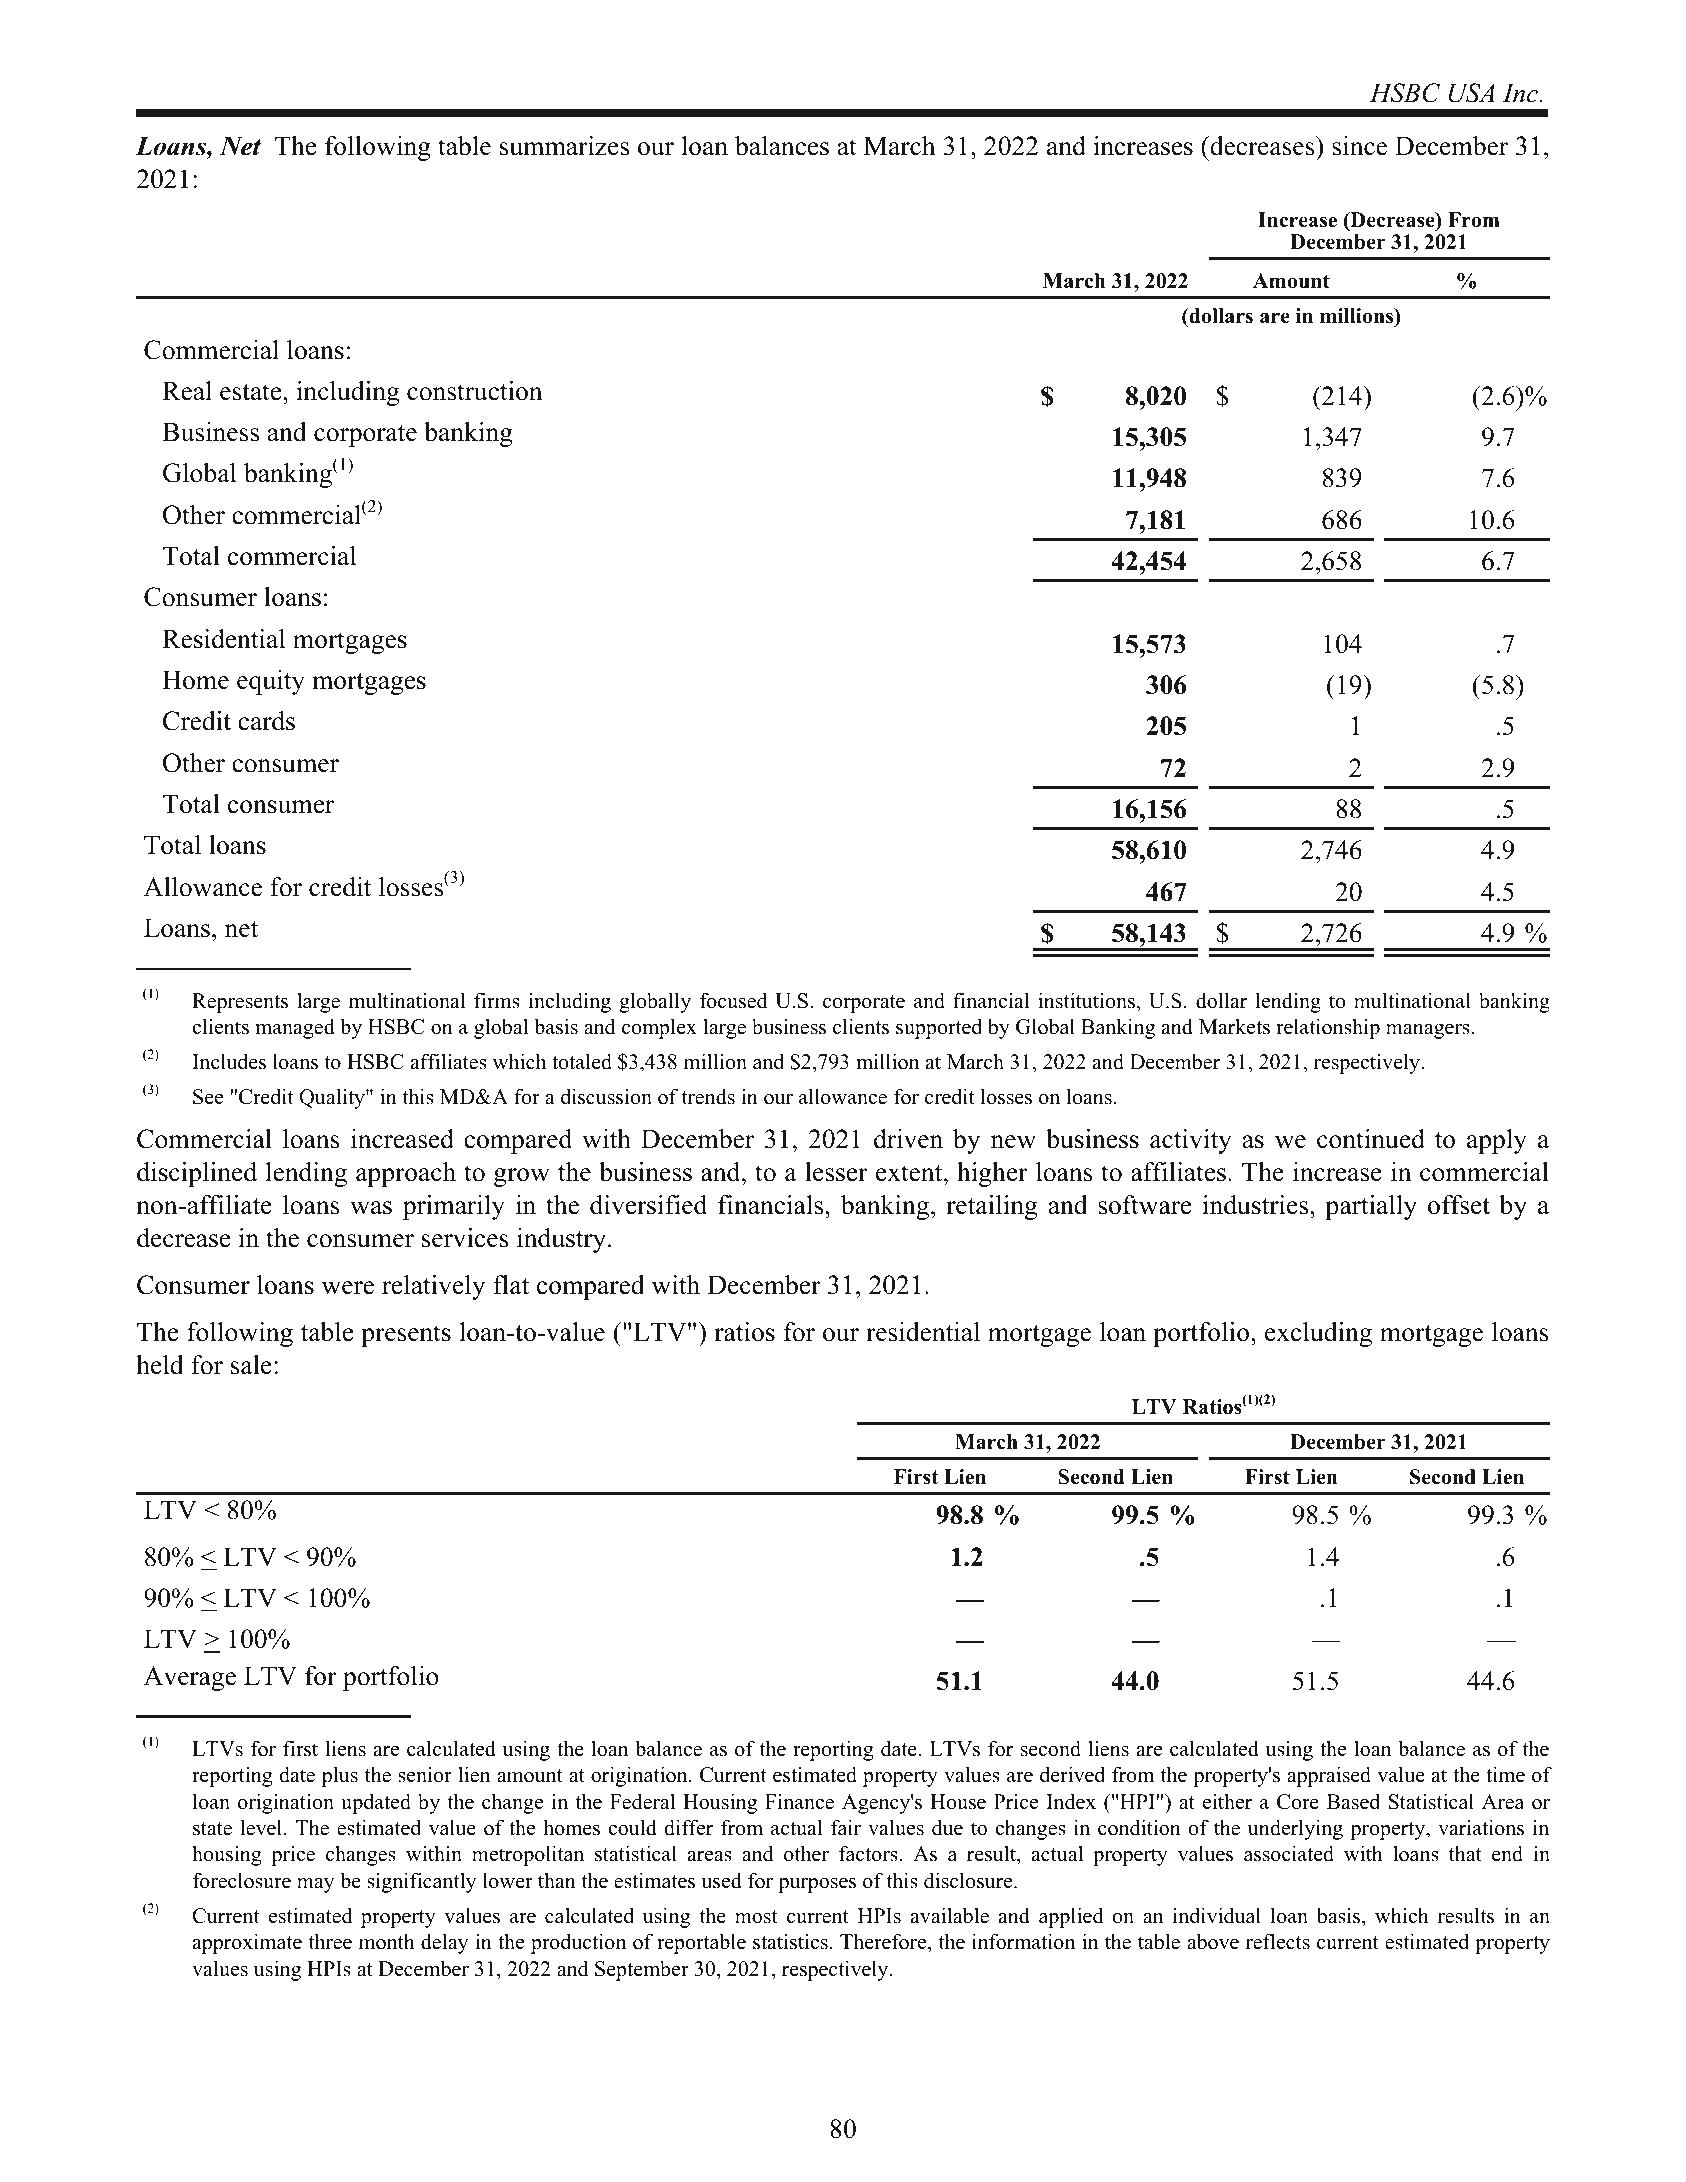  Describe the element at coordinates (1428, 1031) in the image. I see `managers` at that location.
